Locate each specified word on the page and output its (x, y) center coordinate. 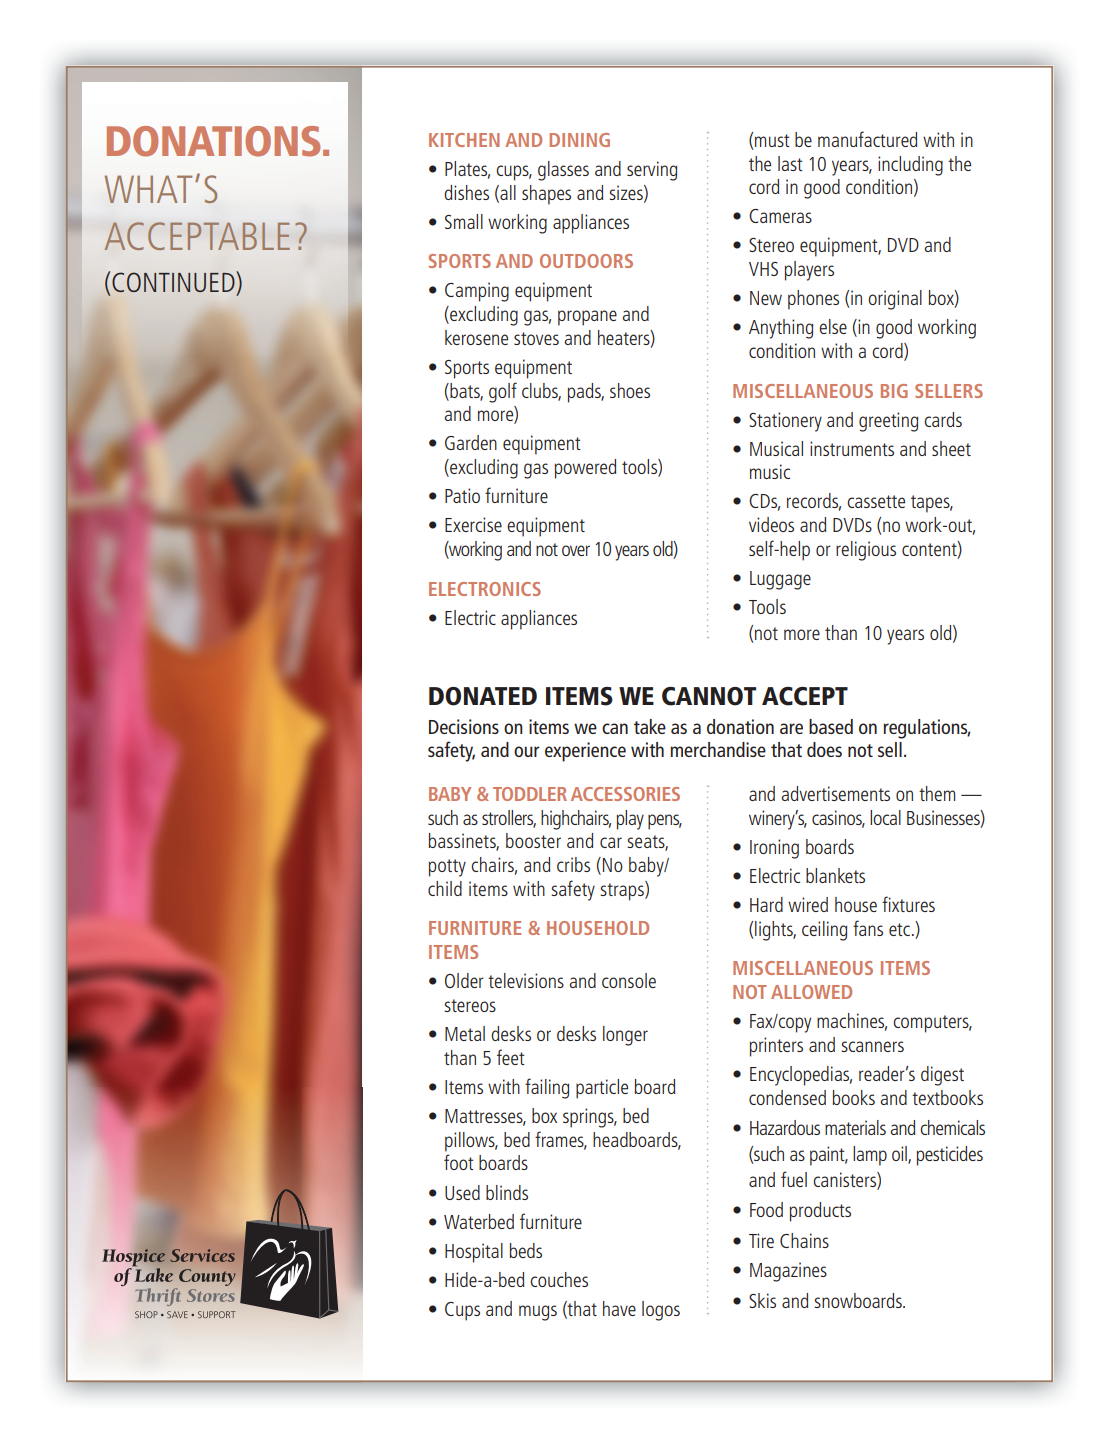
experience (585, 752)
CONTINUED (174, 281)
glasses (563, 171)
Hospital (474, 1253)
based (831, 726)
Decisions (464, 726)
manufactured (867, 139)
